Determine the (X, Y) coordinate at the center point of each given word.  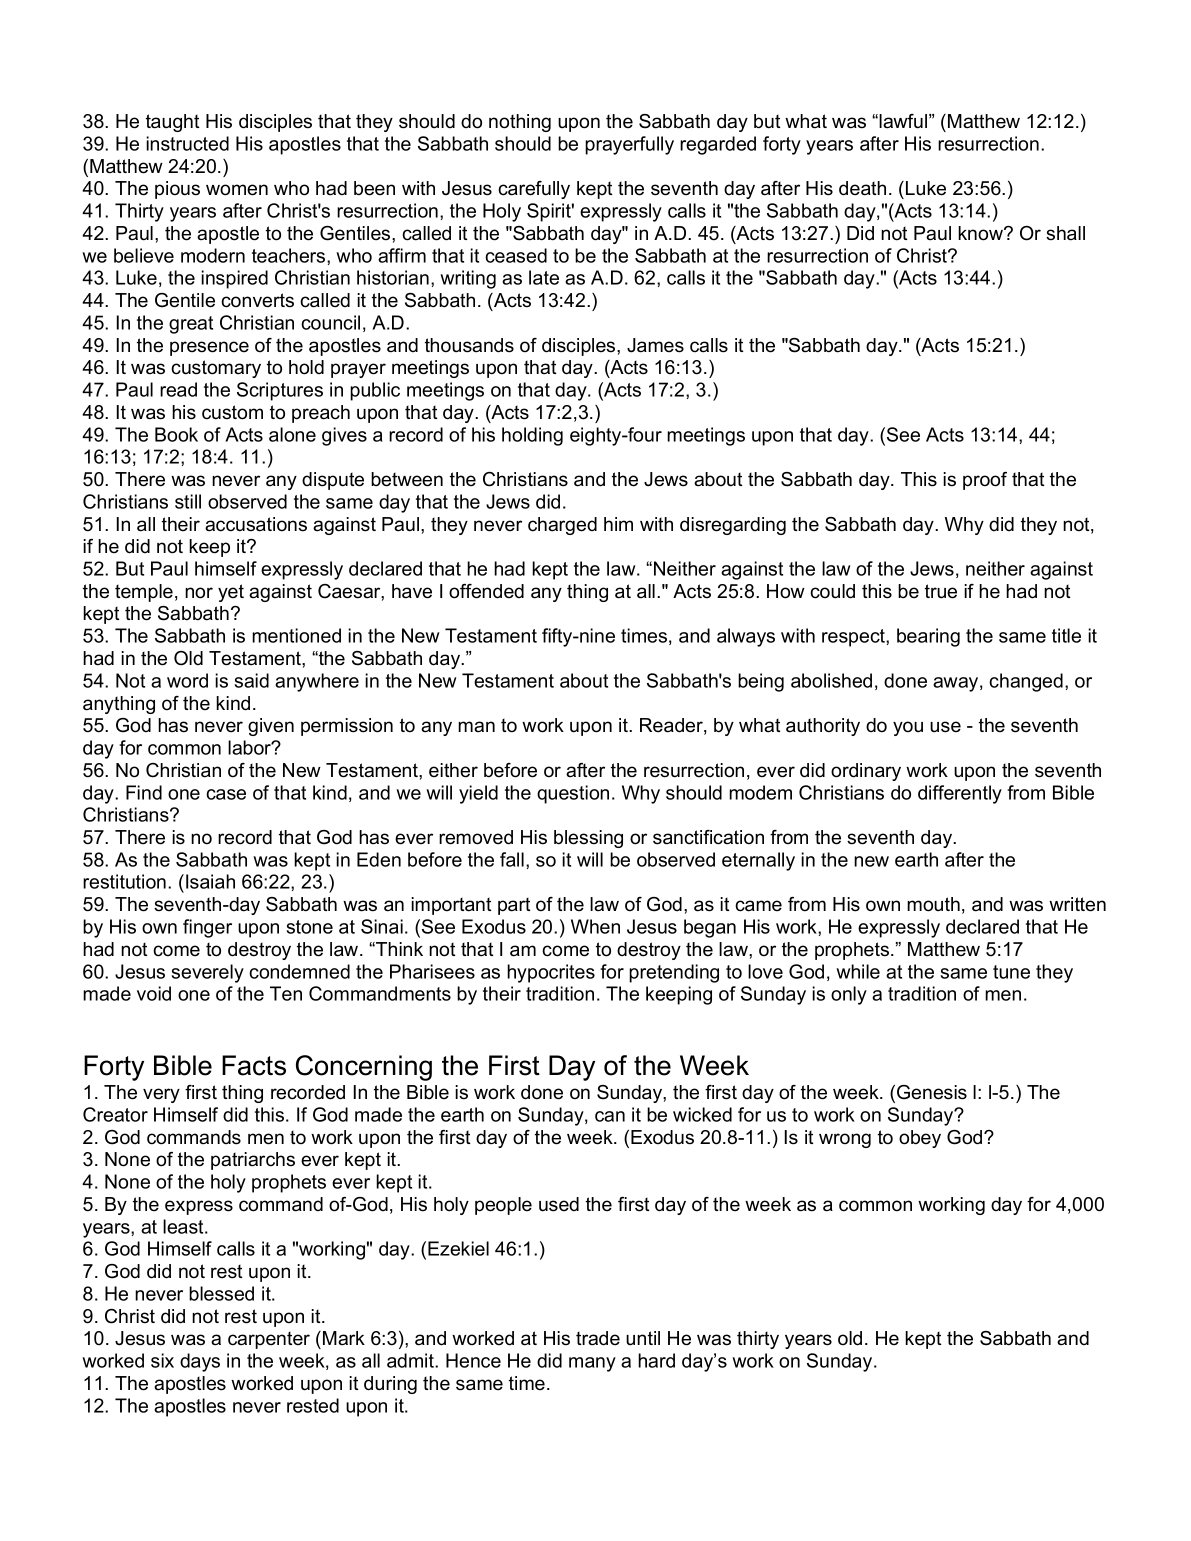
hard (656, 1360)
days (200, 1362)
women (237, 190)
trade (598, 1338)
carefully (534, 190)
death (862, 188)
